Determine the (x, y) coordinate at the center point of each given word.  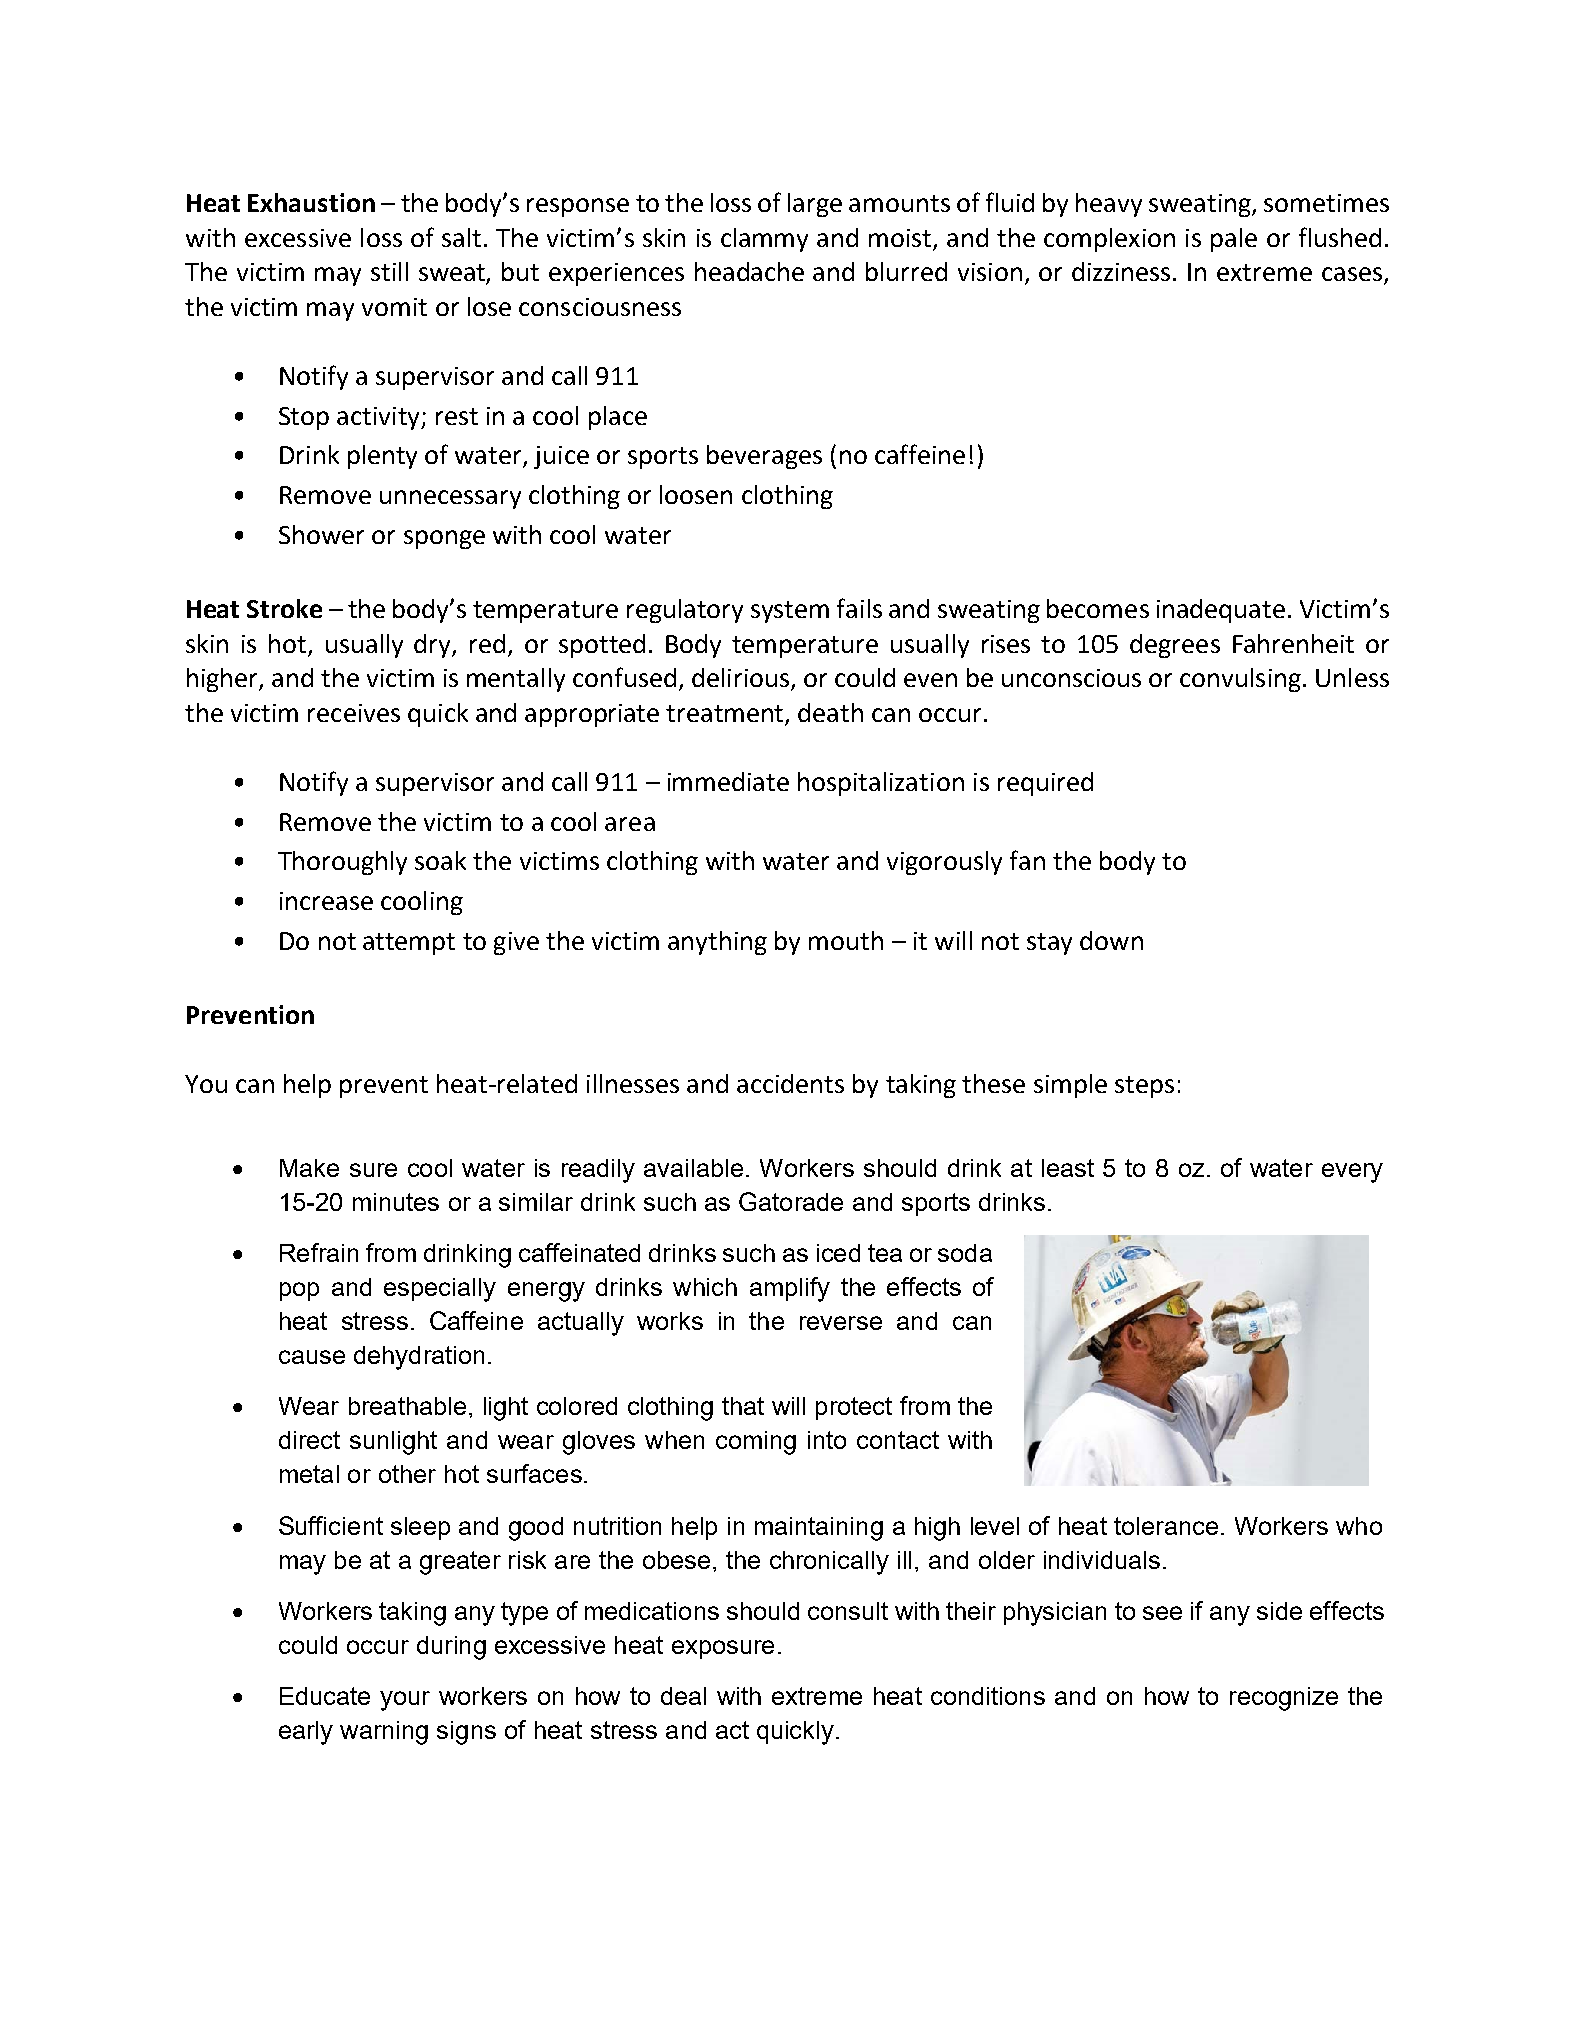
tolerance (1166, 1526)
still (389, 271)
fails (859, 608)
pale (1234, 240)
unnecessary (450, 499)
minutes (396, 1202)
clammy (764, 240)
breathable (407, 1406)
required (1045, 784)
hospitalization (881, 784)
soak (440, 860)
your (405, 1701)
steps (1144, 1087)
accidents (790, 1083)
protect (854, 1408)
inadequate (1221, 611)
